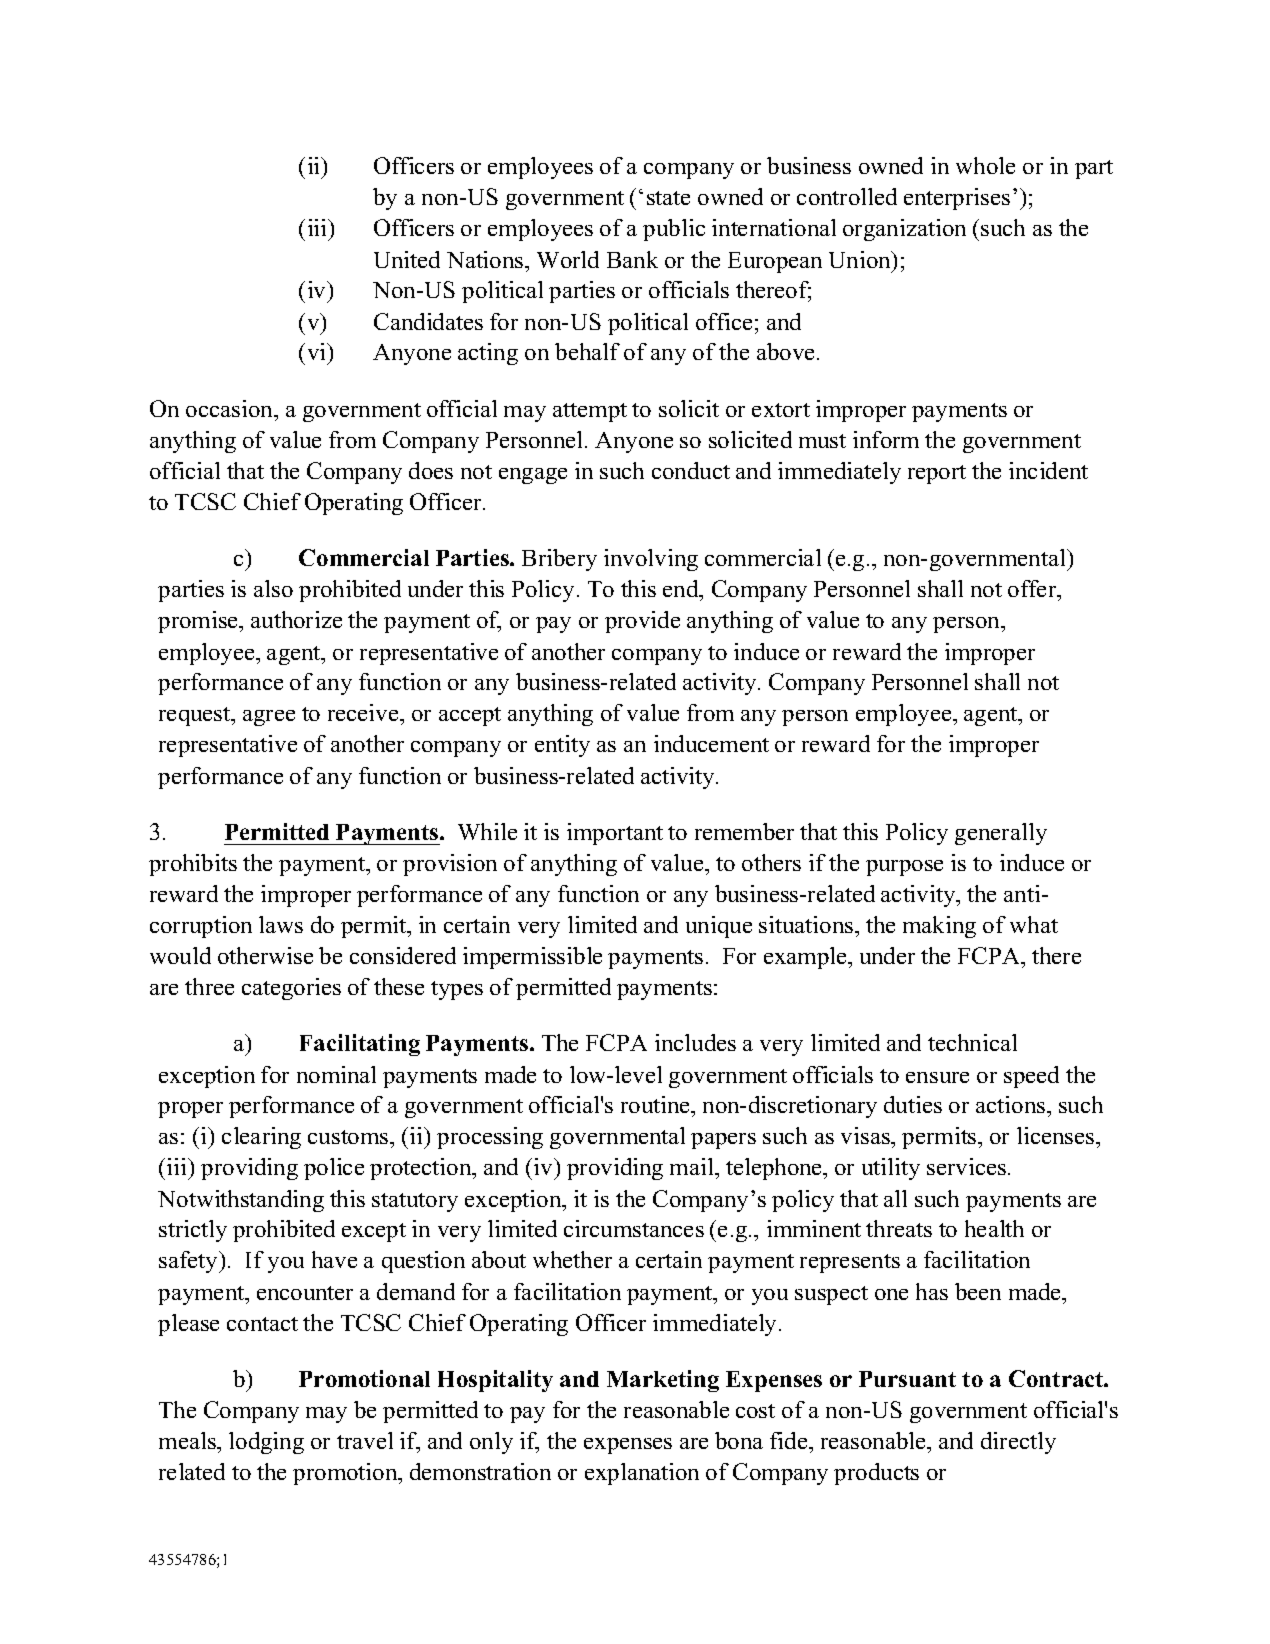  I want to click on generally, so click(1001, 834).
